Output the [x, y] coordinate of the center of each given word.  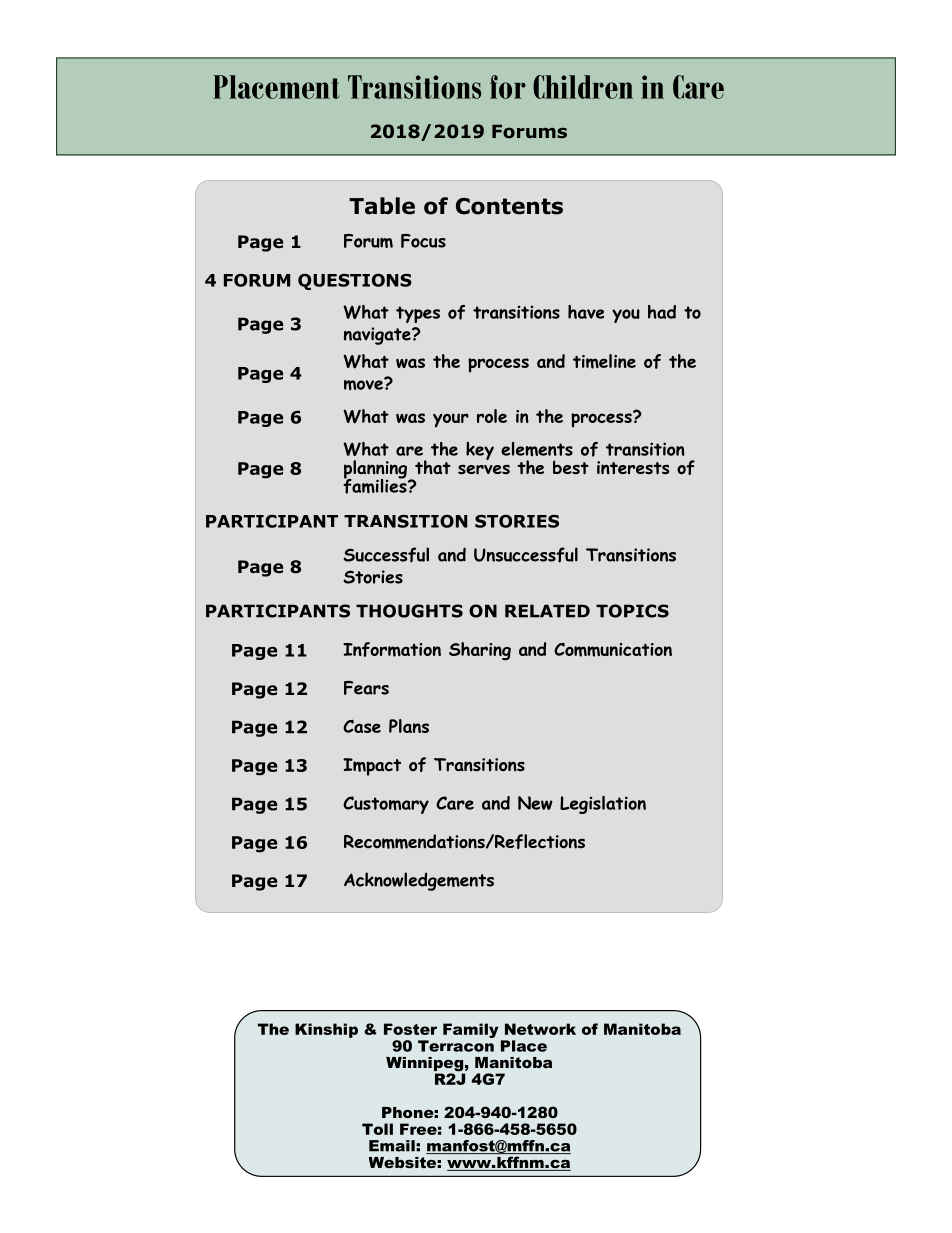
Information [392, 649]
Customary [386, 805]
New [535, 803]
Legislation [603, 805]
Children [583, 87]
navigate [378, 336]
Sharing [480, 651]
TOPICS [632, 611]
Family [471, 1030]
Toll [377, 1129]
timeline [604, 361]
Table [382, 206]
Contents [509, 206]
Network [540, 1029]
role [492, 416]
